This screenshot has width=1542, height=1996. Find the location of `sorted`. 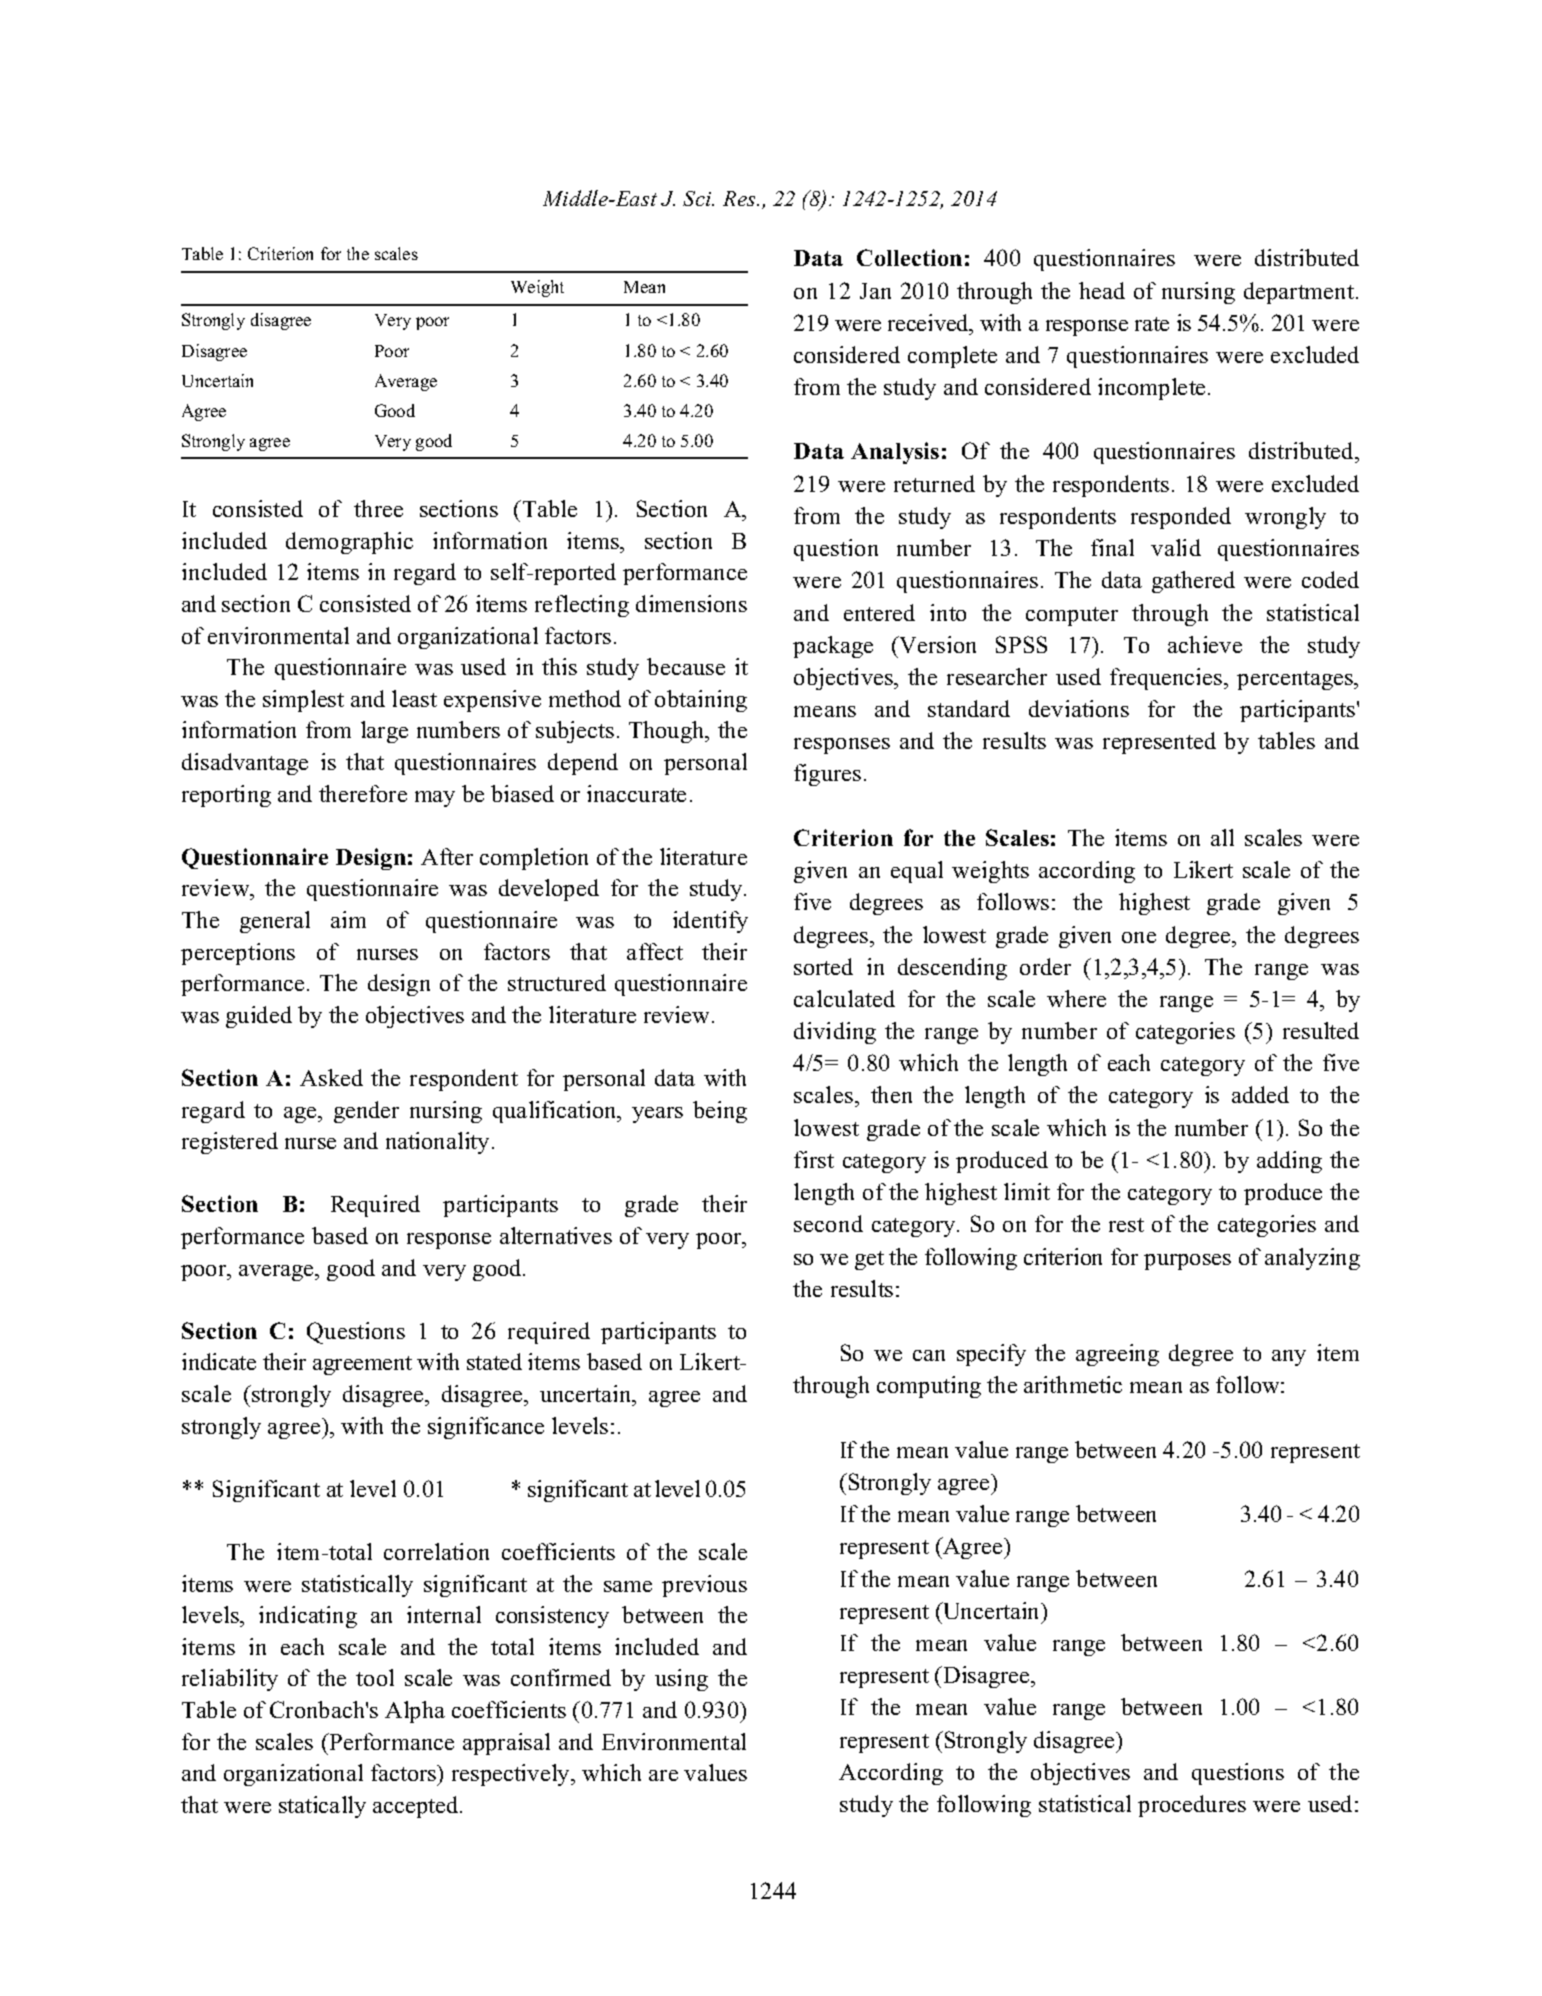

sorted is located at coordinates (823, 966).
